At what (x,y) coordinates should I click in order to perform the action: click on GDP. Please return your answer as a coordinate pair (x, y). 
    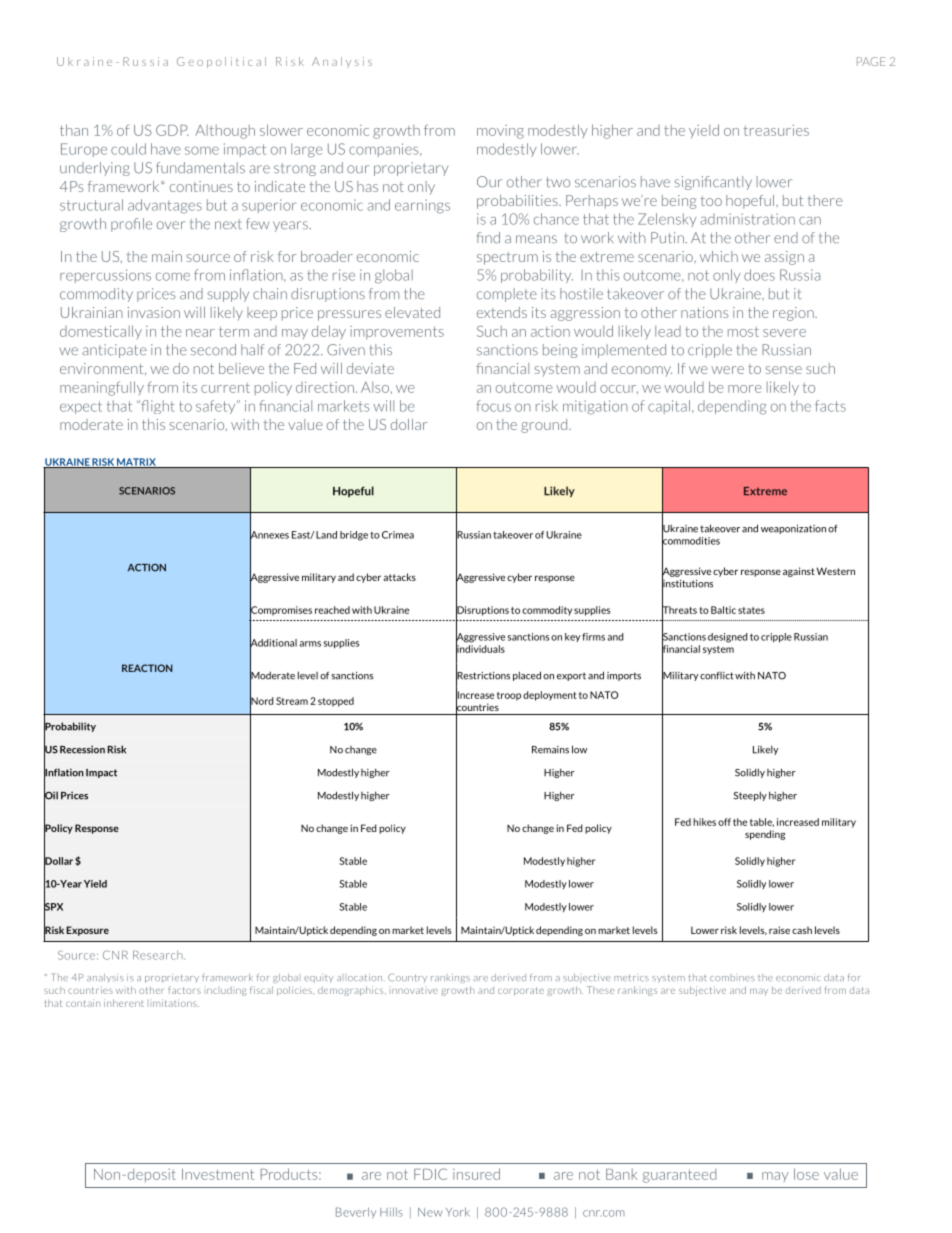
    Looking at the image, I should click on (172, 130).
